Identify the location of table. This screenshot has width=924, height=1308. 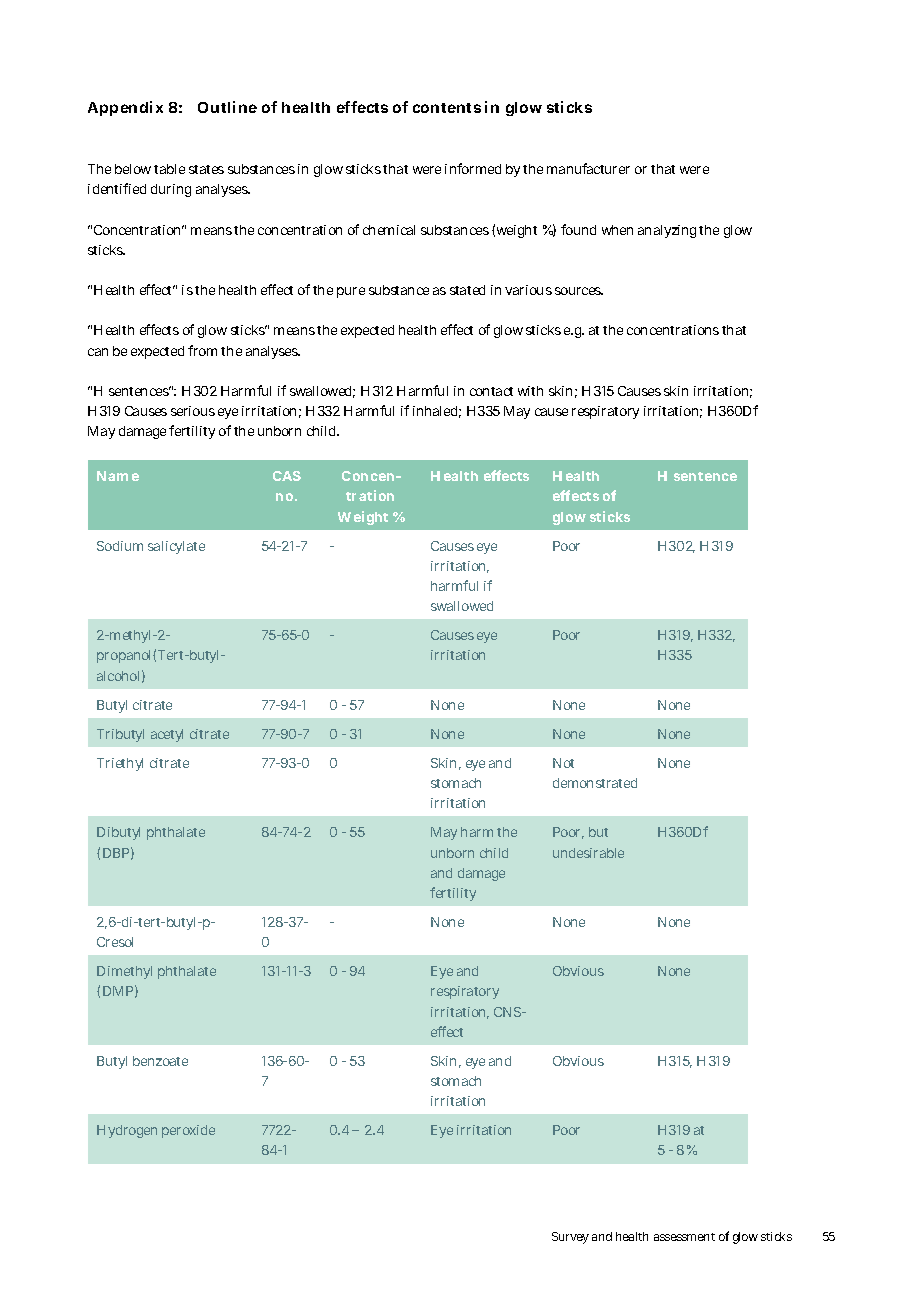
(169, 169).
